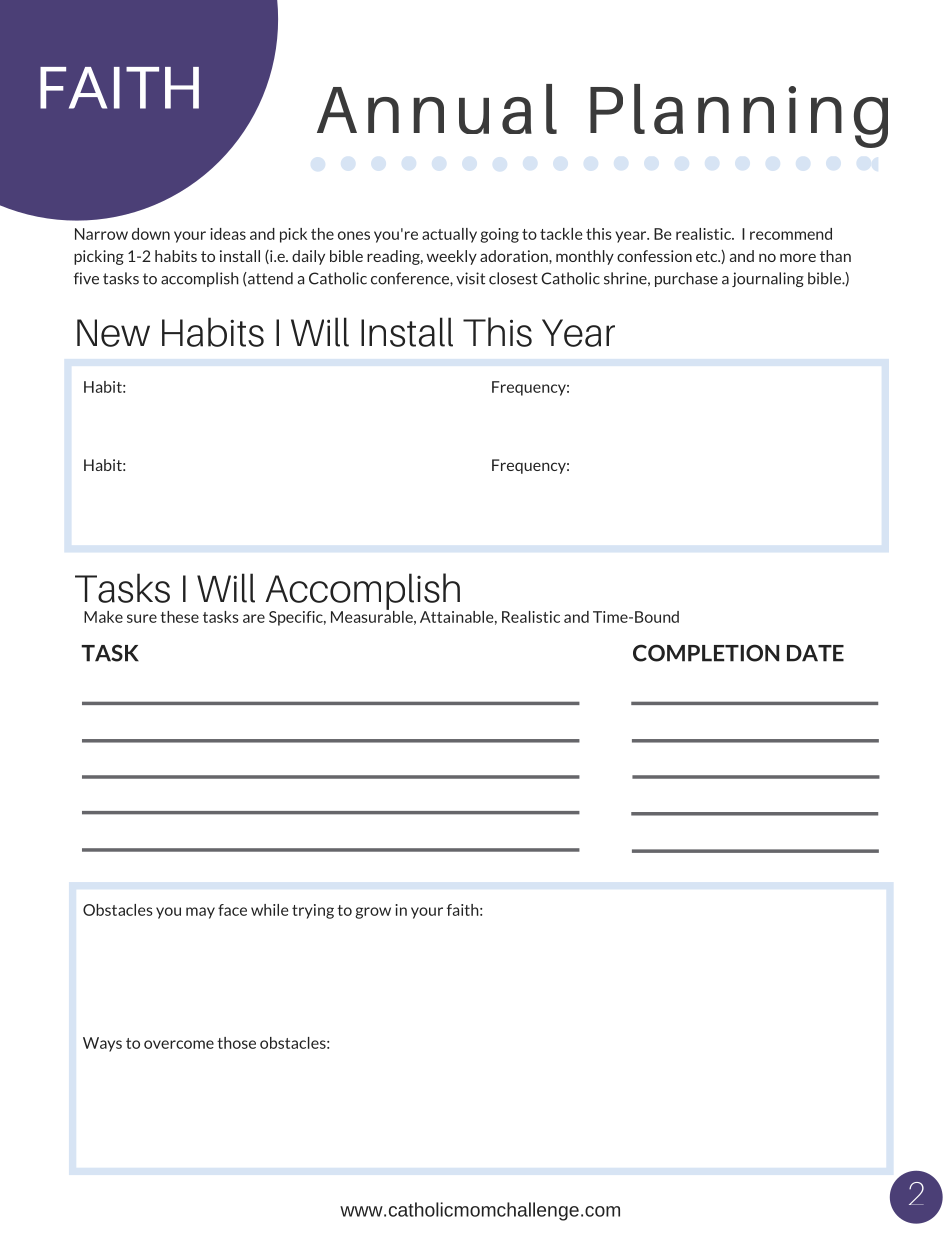 This document has width=952, height=1233. What do you see at coordinates (768, 279) in the document?
I see `journaling` at bounding box center [768, 279].
